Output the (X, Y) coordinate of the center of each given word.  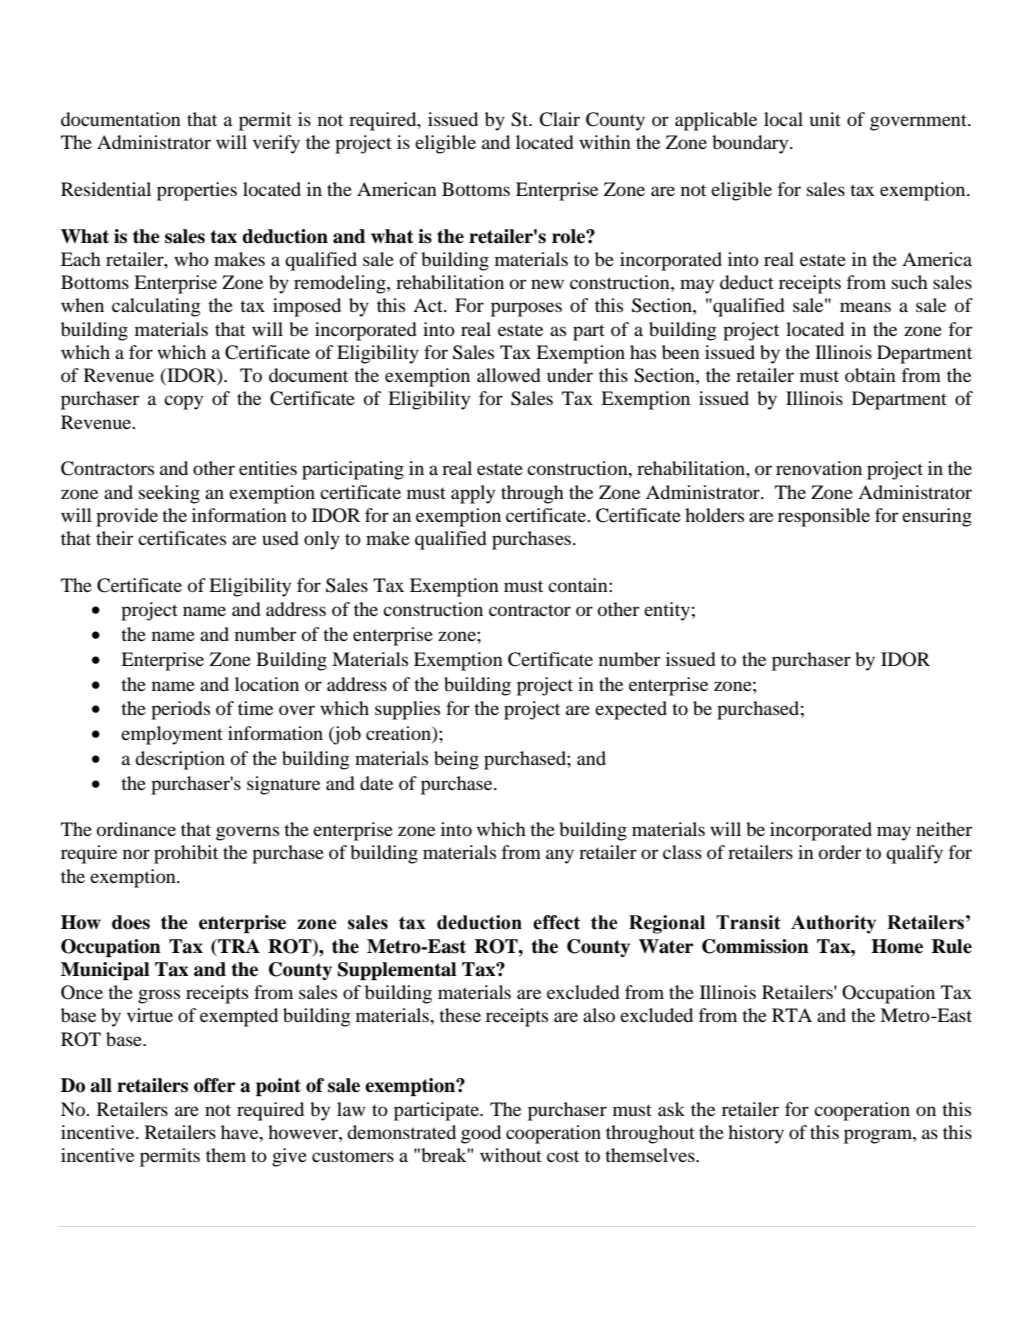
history (756, 1134)
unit (825, 119)
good (481, 1134)
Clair (559, 119)
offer (214, 1085)
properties (197, 191)
